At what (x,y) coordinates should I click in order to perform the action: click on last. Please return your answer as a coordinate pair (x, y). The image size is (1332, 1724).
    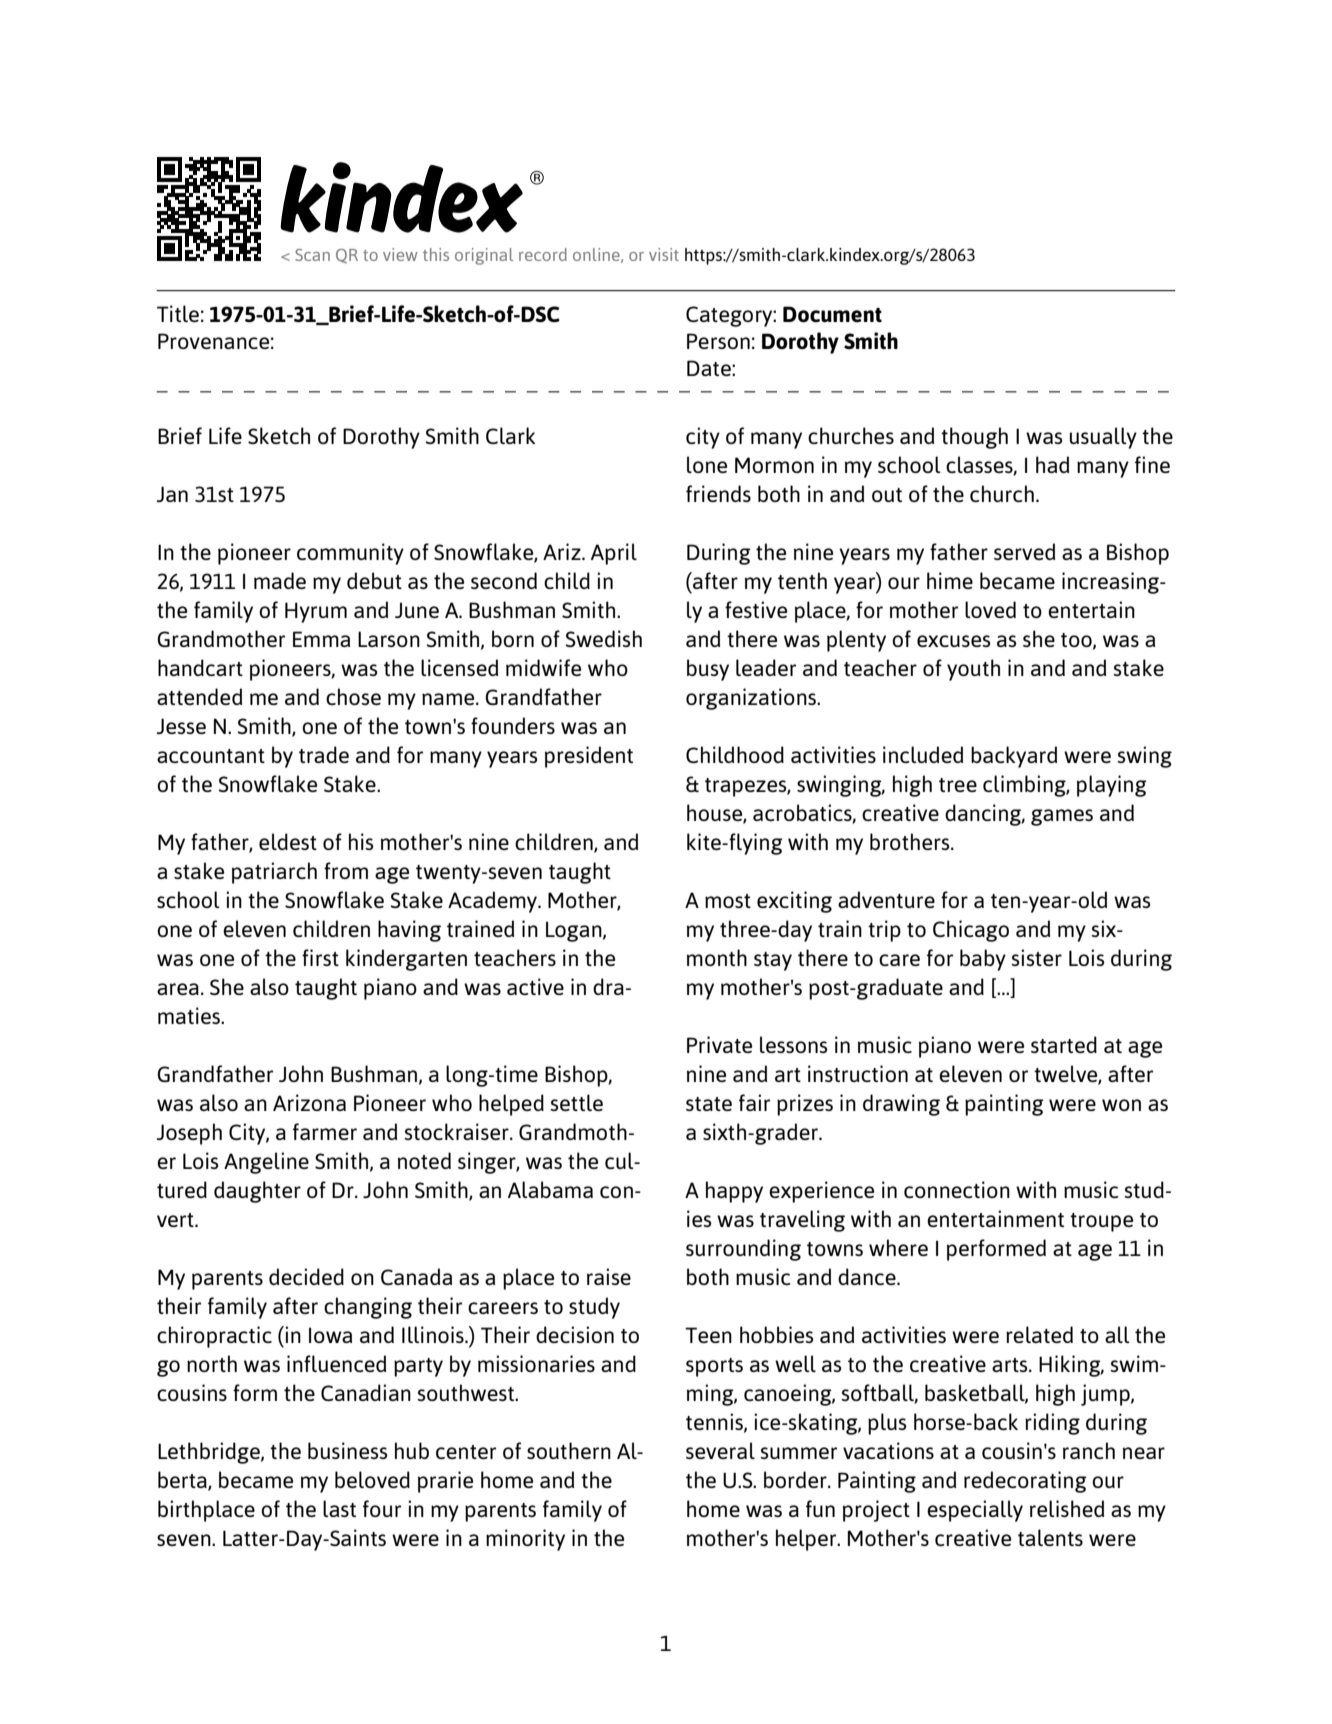
    Looking at the image, I should click on (339, 1508).
